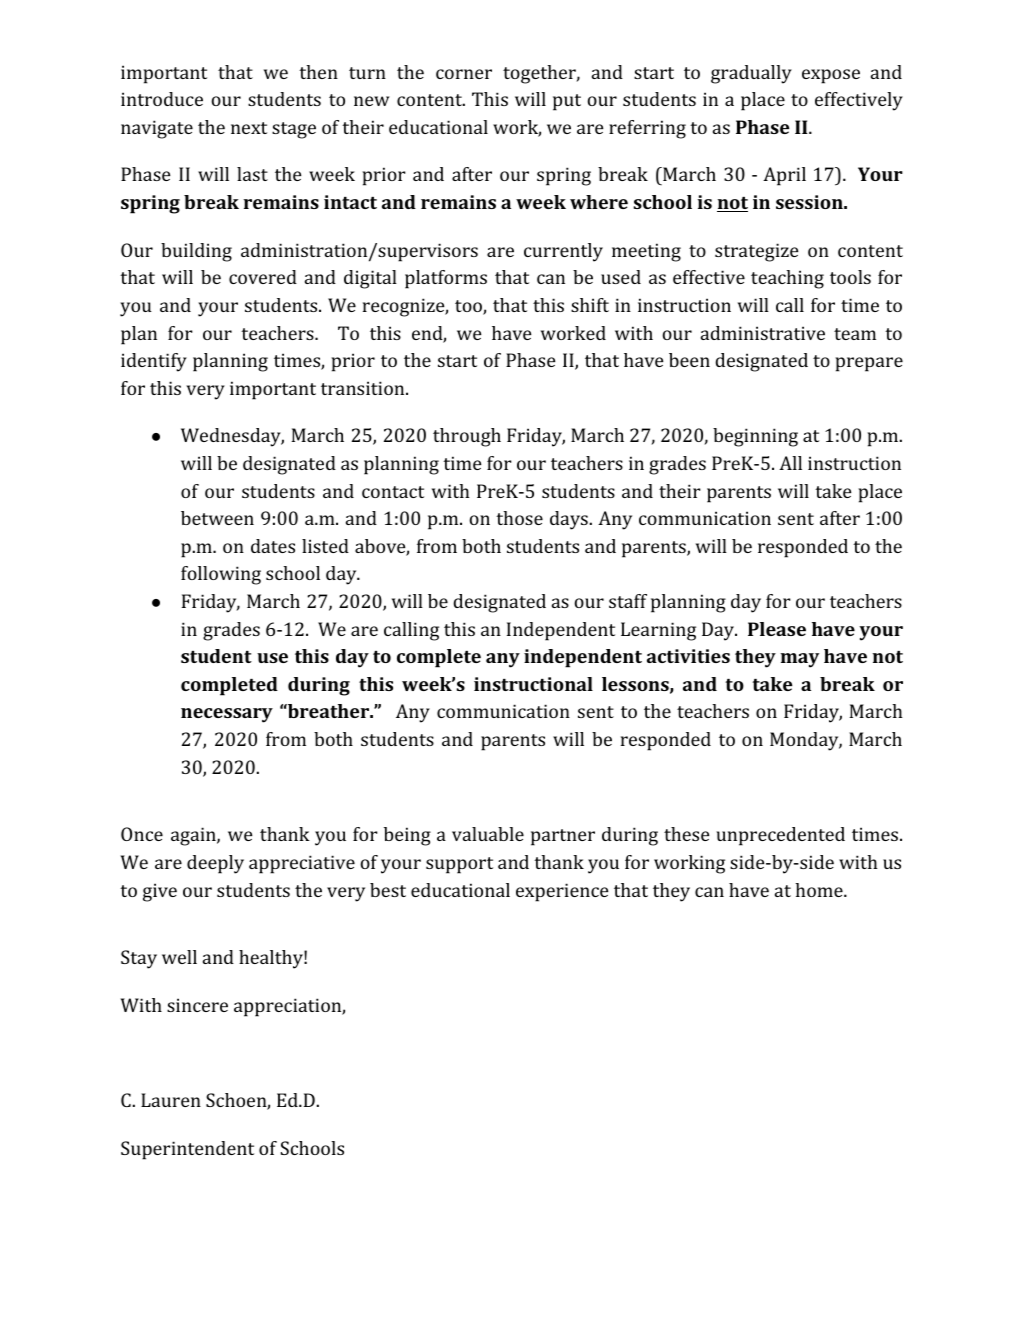 The image size is (1024, 1325). Describe the element at coordinates (187, 1150) in the page. I see `Superintendent` at that location.
